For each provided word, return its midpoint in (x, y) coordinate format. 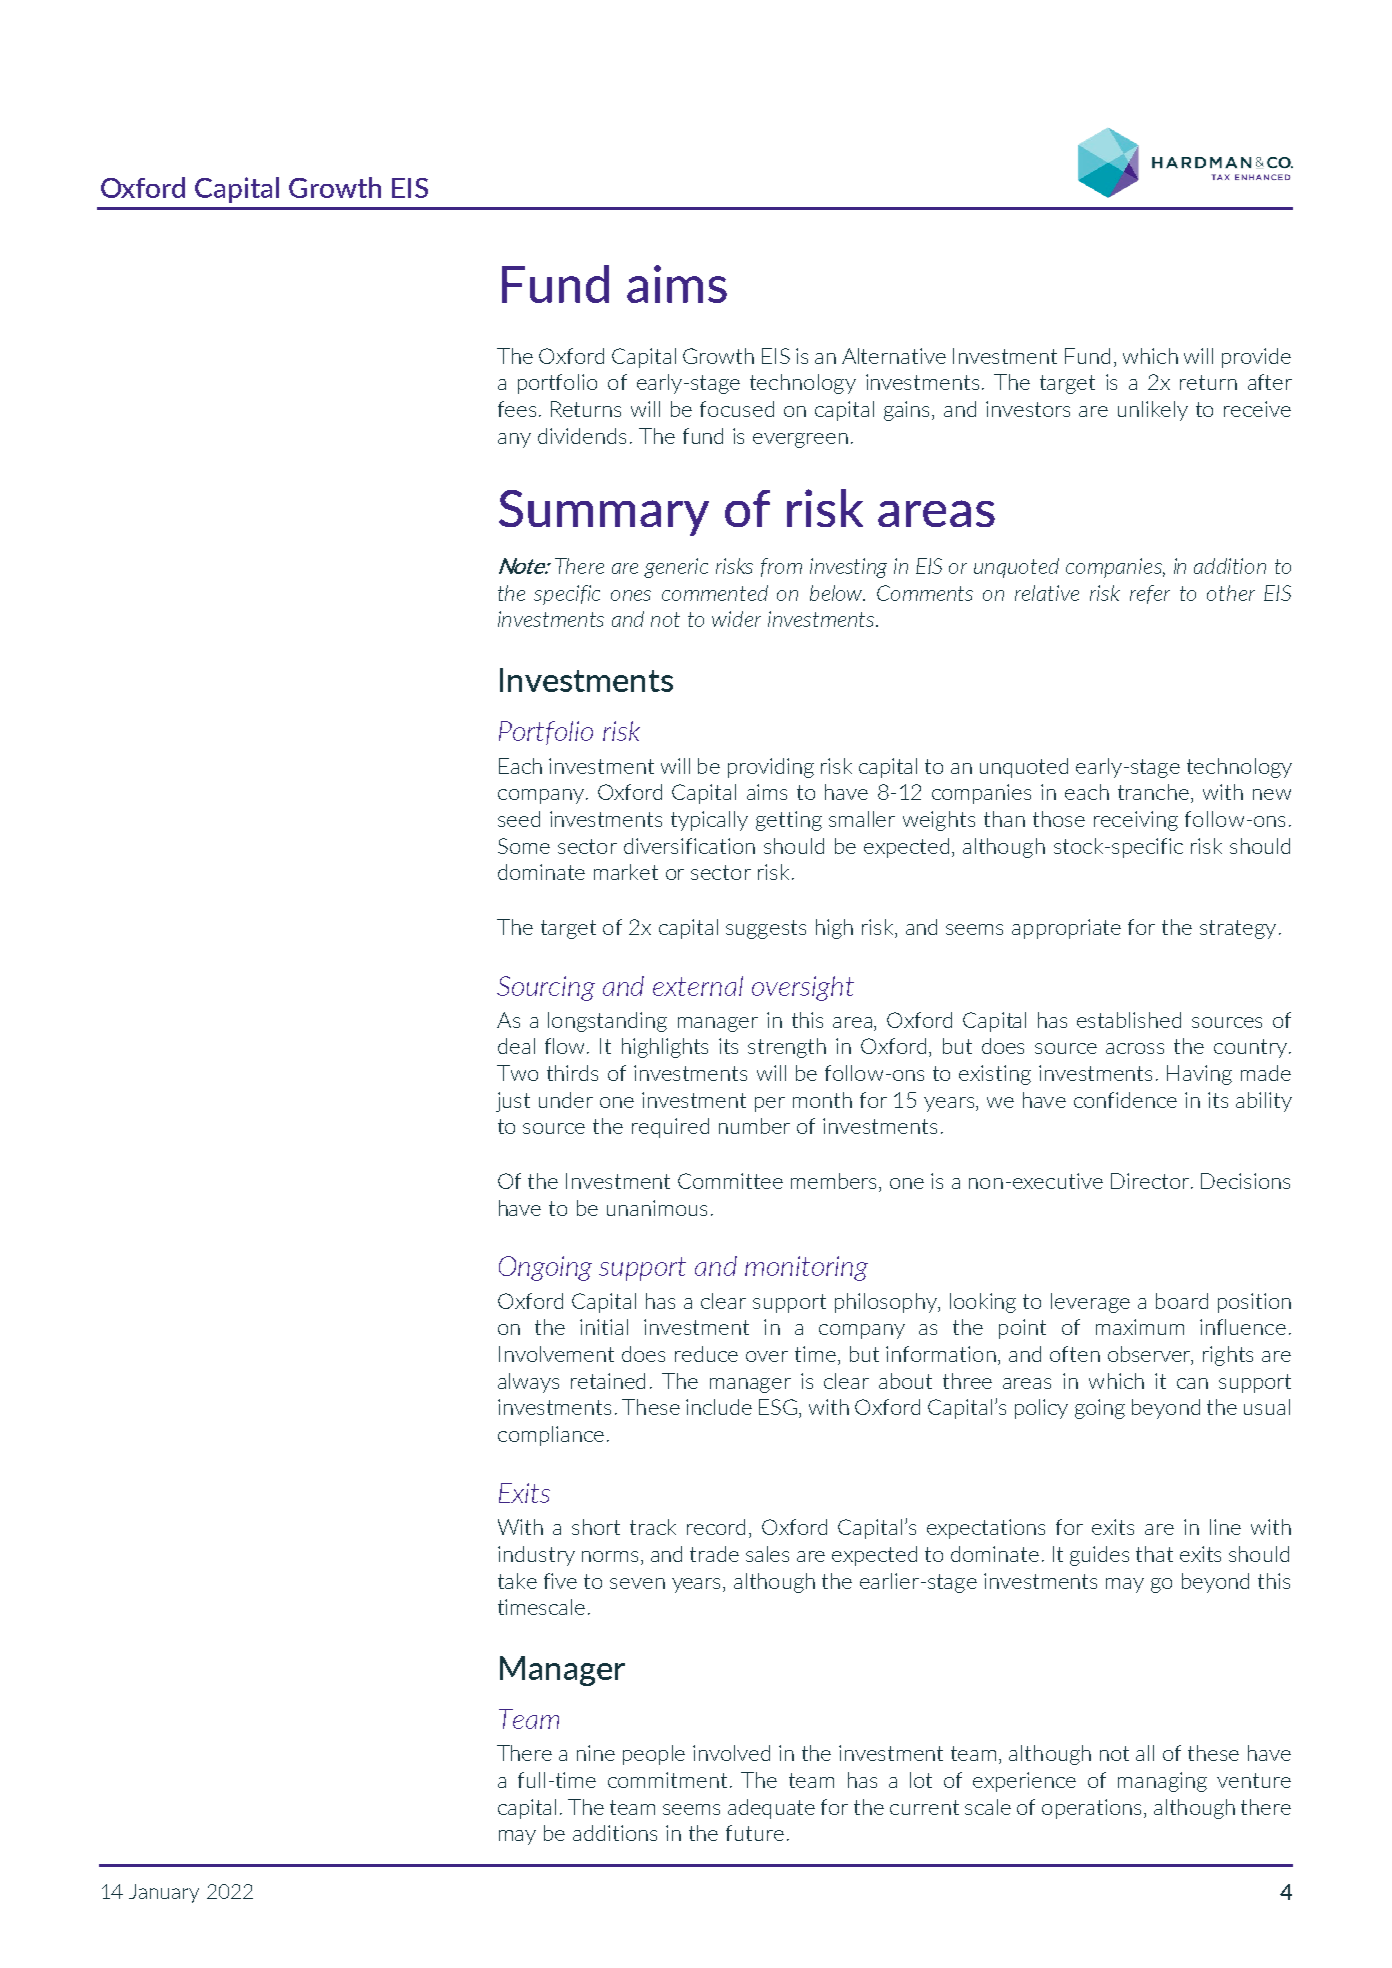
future (755, 1833)
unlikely (1153, 411)
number (754, 1126)
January (164, 1893)
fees (517, 409)
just (513, 1102)
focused (737, 409)
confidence (1125, 1100)
